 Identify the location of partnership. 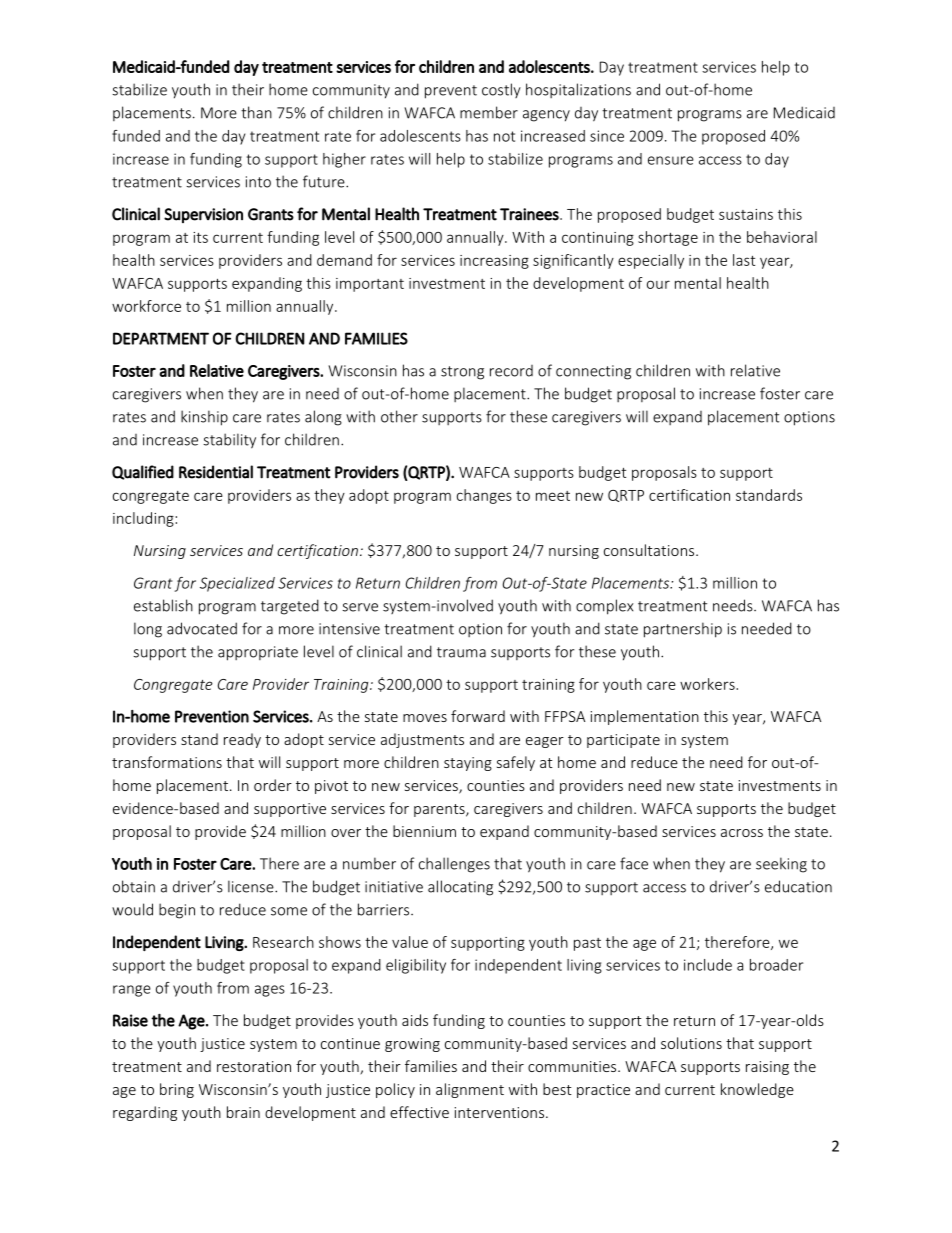
(683, 630).
